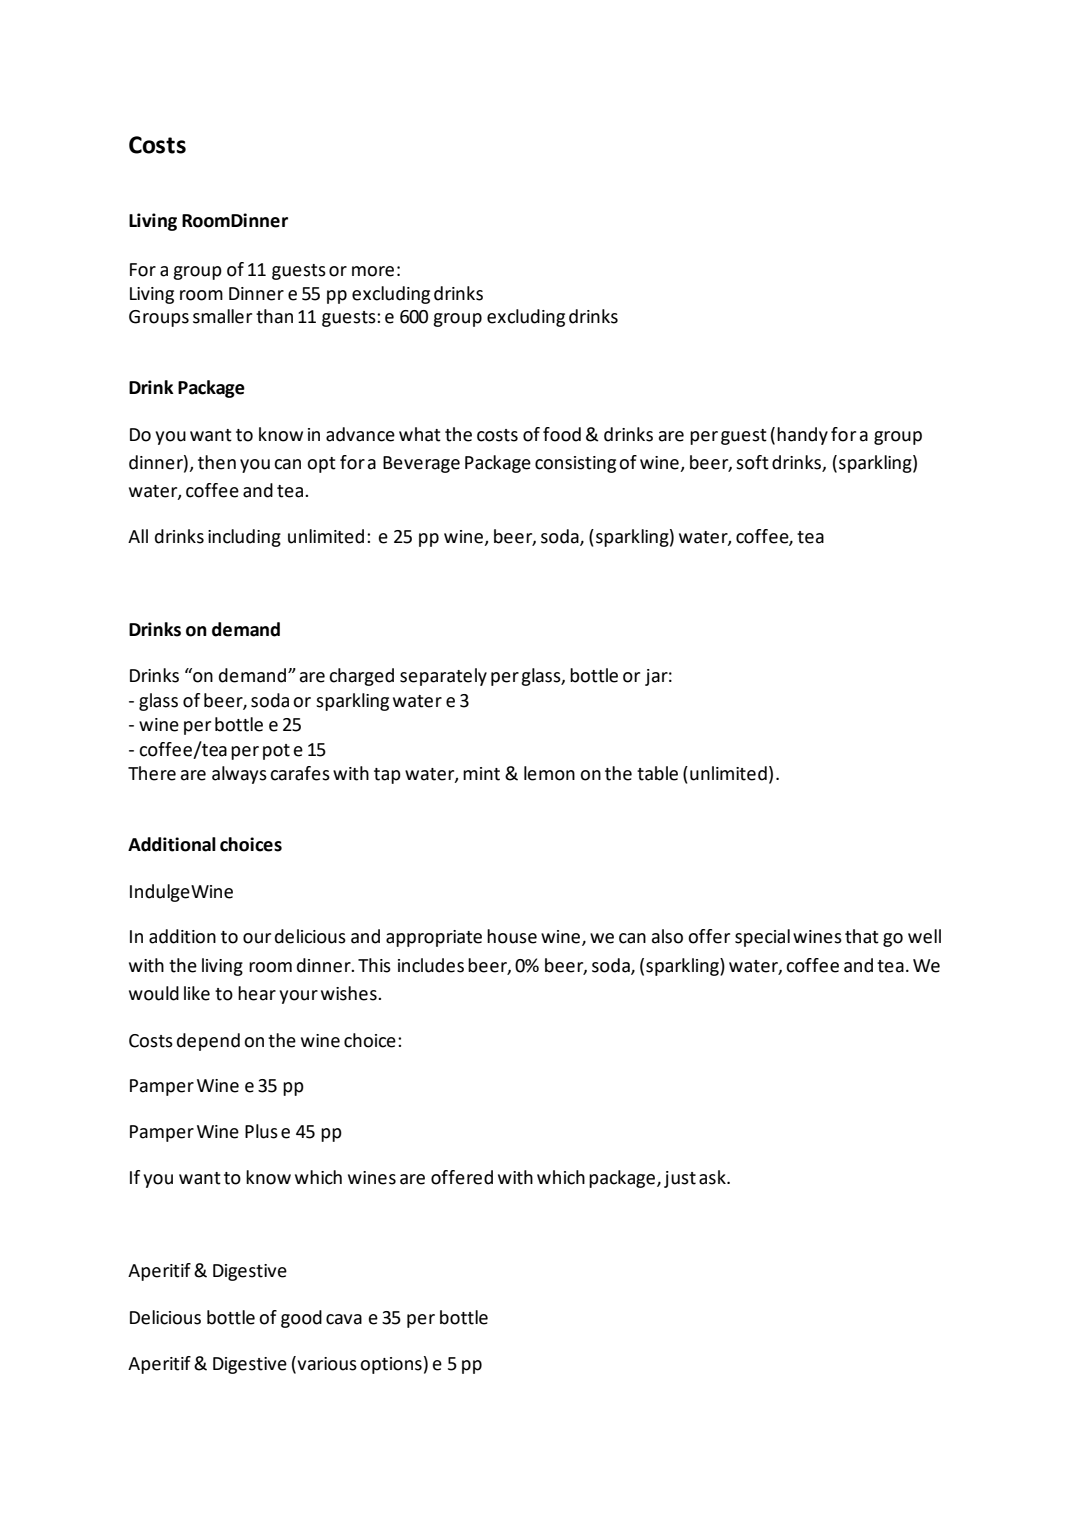  What do you see at coordinates (361, 677) in the screenshot?
I see `charged` at bounding box center [361, 677].
